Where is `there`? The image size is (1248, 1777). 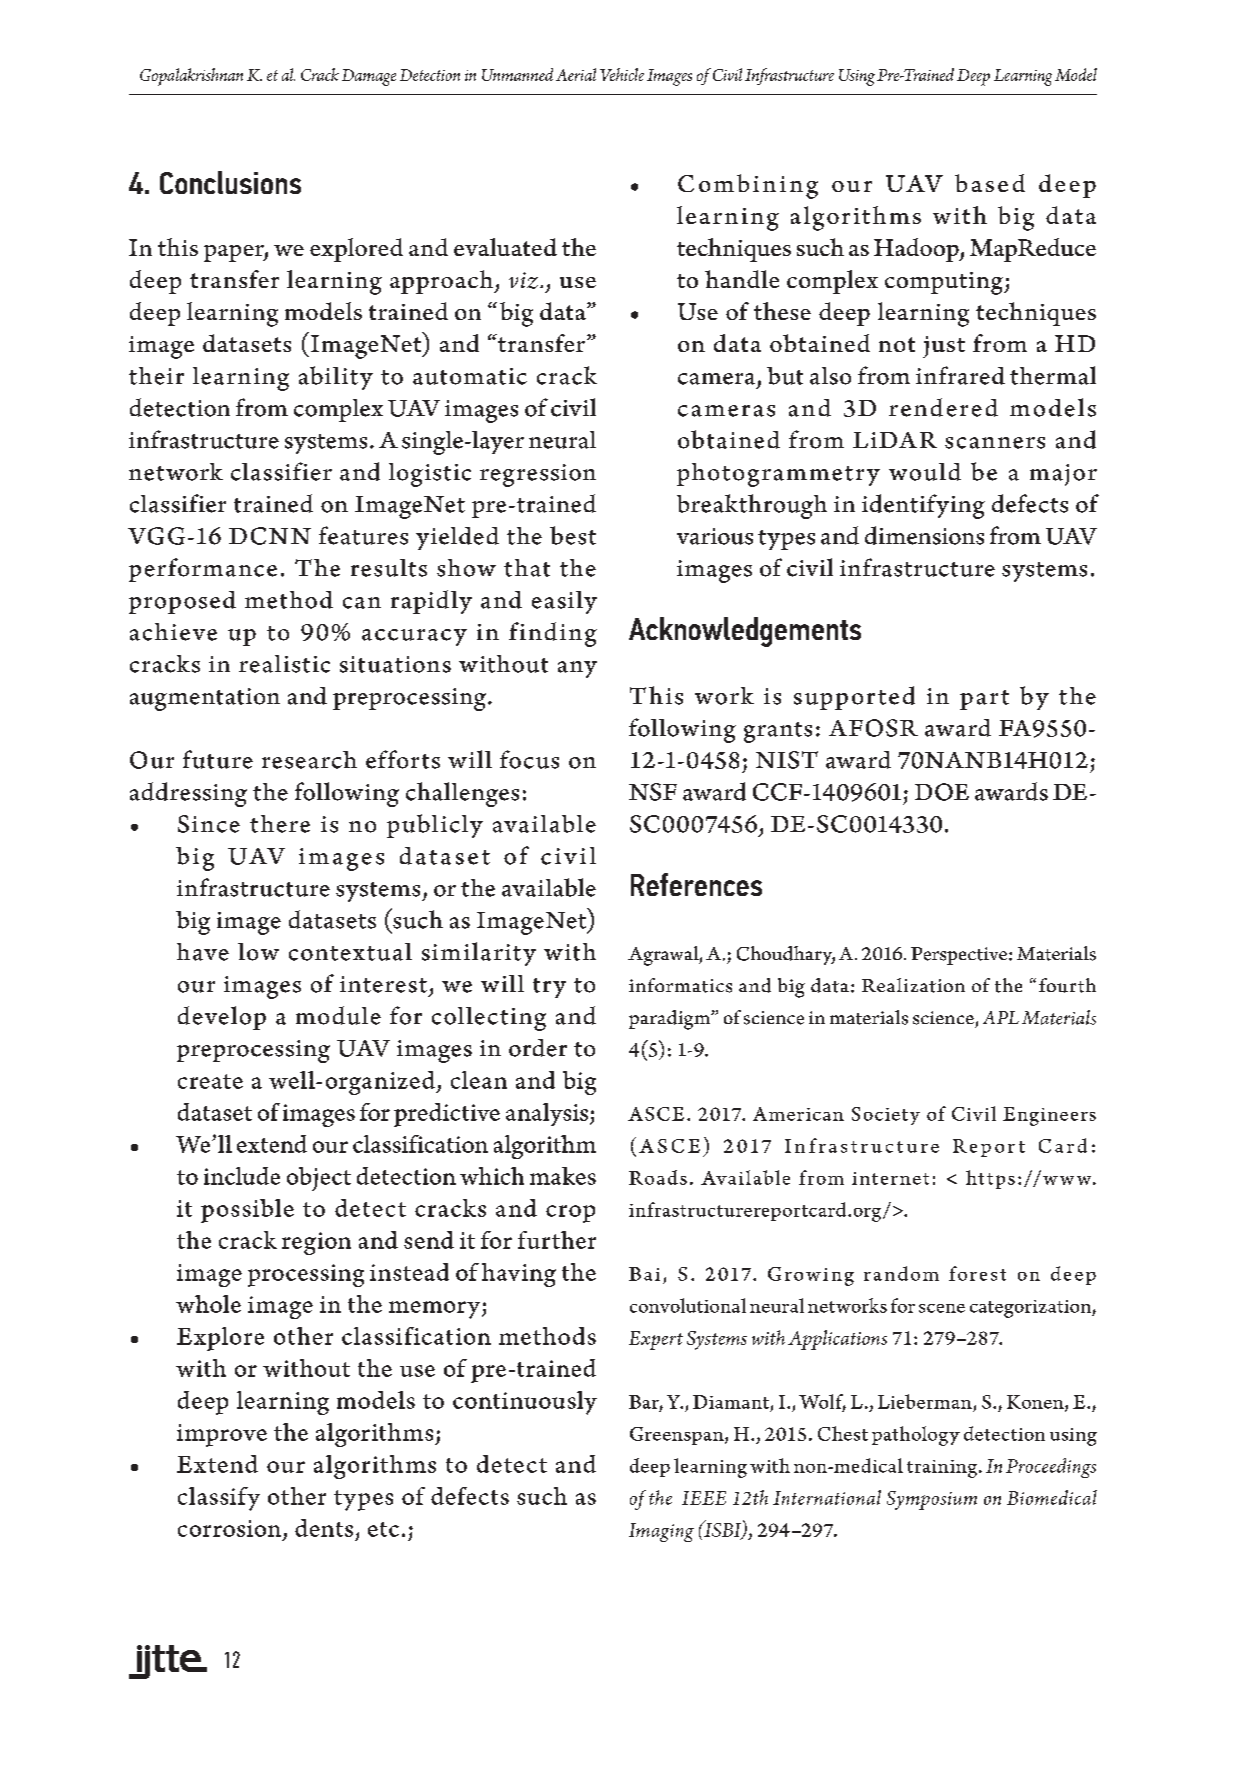
there is located at coordinates (280, 824).
